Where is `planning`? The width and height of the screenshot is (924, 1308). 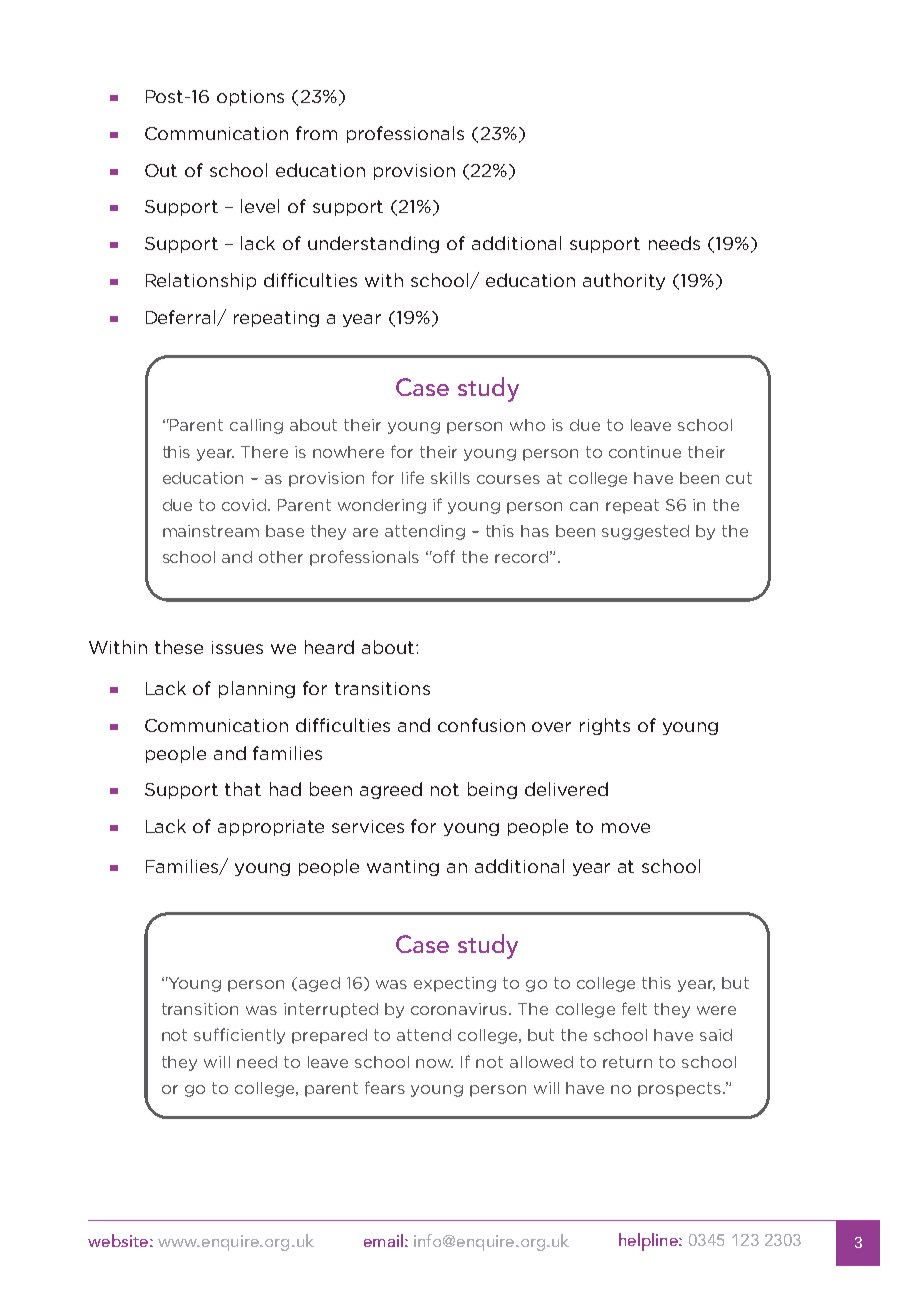
planning is located at coordinates (257, 689).
